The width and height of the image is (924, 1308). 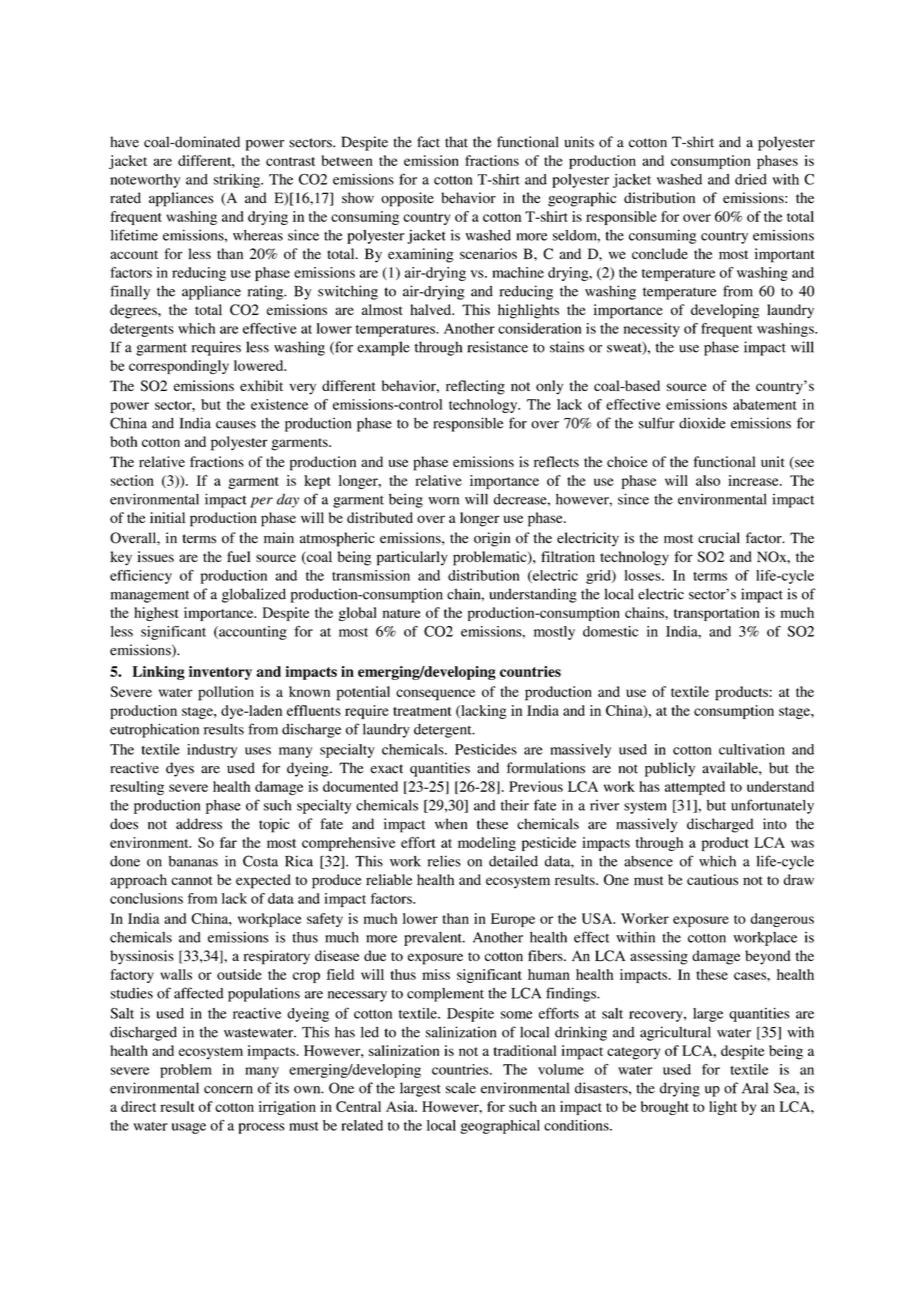 What do you see at coordinates (179, 367) in the image?
I see `correspondingly` at bounding box center [179, 367].
